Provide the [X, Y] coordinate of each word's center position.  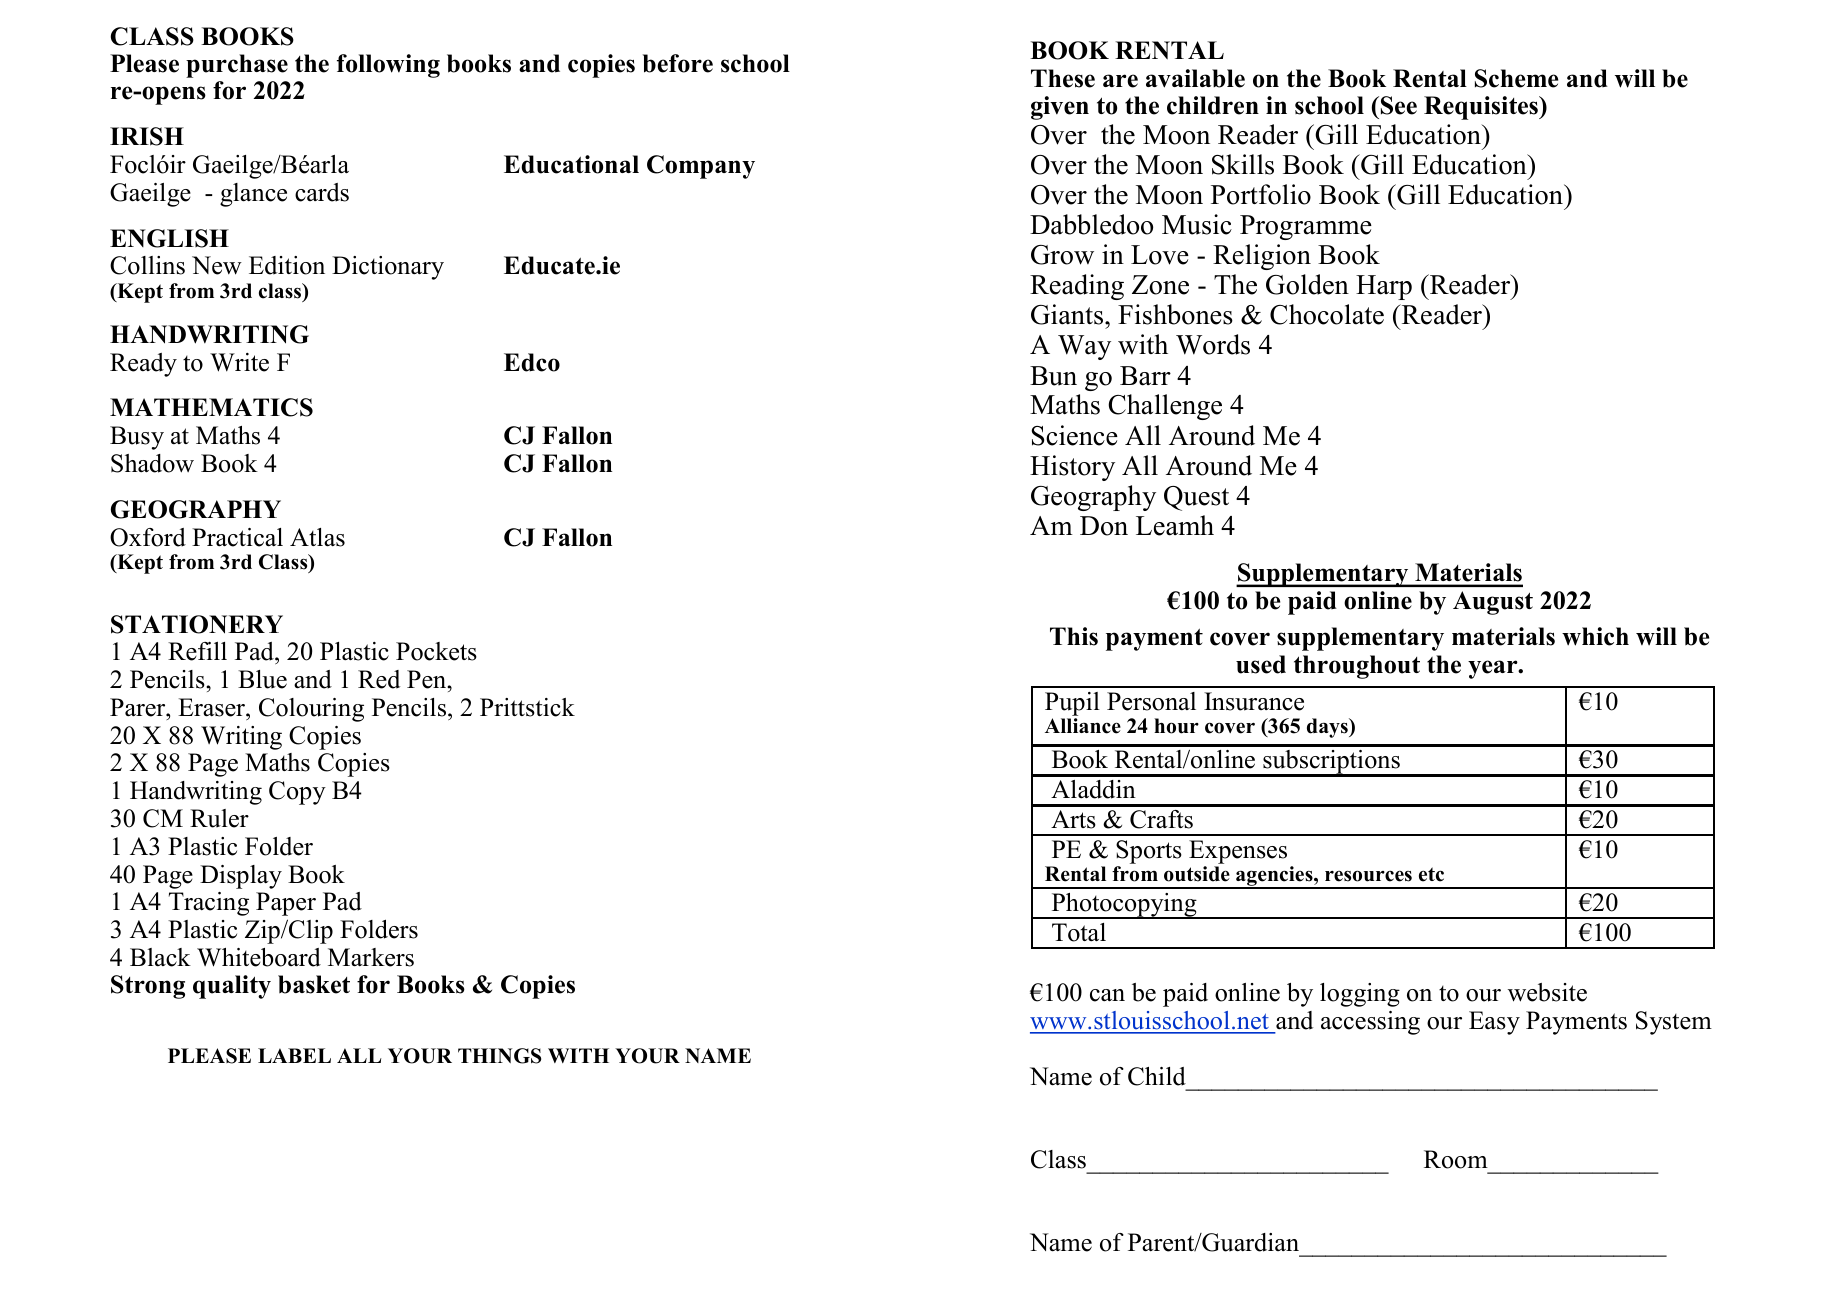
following [388, 66]
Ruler [219, 818]
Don [1104, 526]
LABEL [294, 1055]
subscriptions [1331, 763]
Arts [1073, 819]
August [1493, 603]
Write [239, 362]
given [1060, 108]
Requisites [1482, 108]
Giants [1068, 314]
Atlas [317, 537]
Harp [1384, 287]
